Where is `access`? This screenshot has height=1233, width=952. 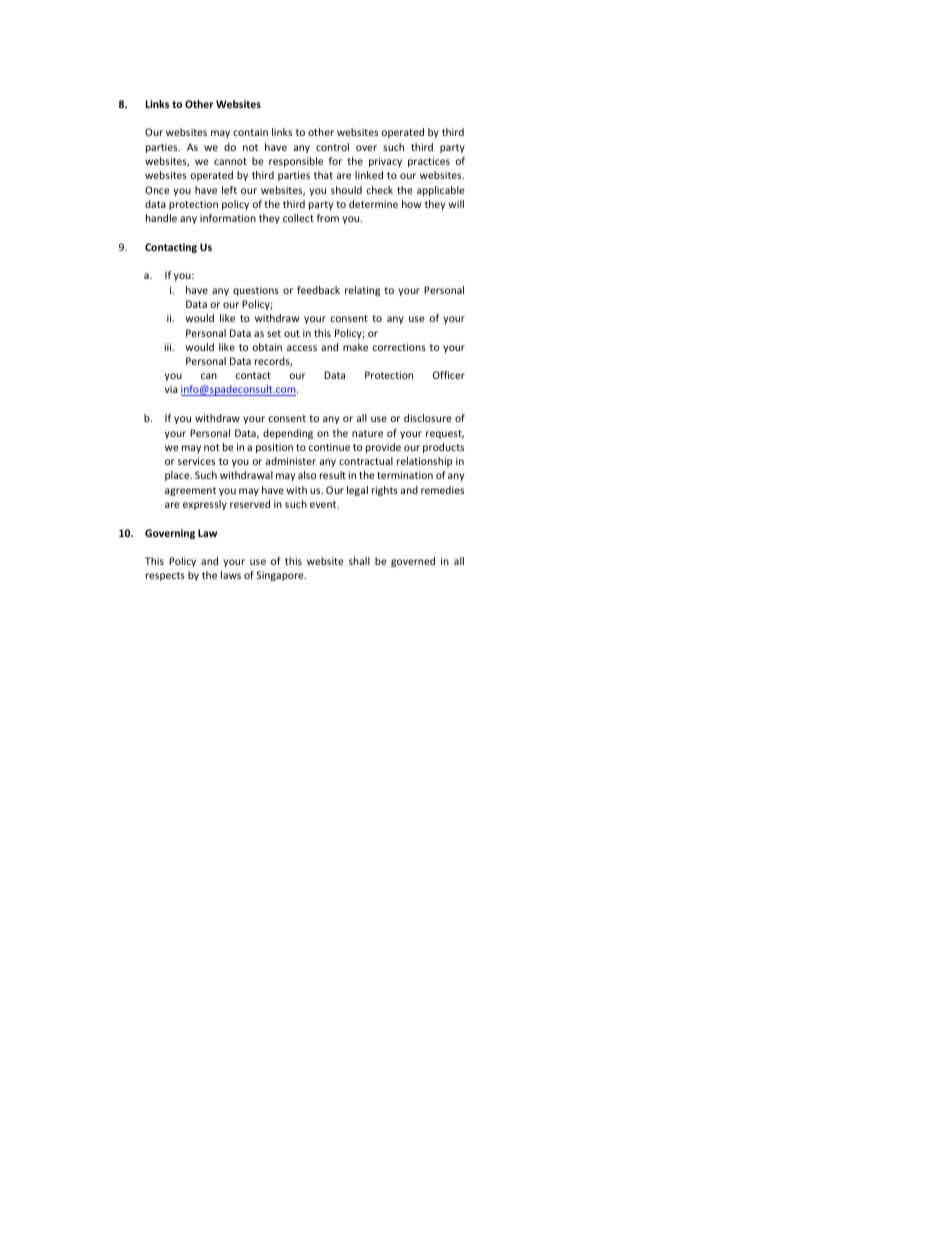
access is located at coordinates (302, 348).
